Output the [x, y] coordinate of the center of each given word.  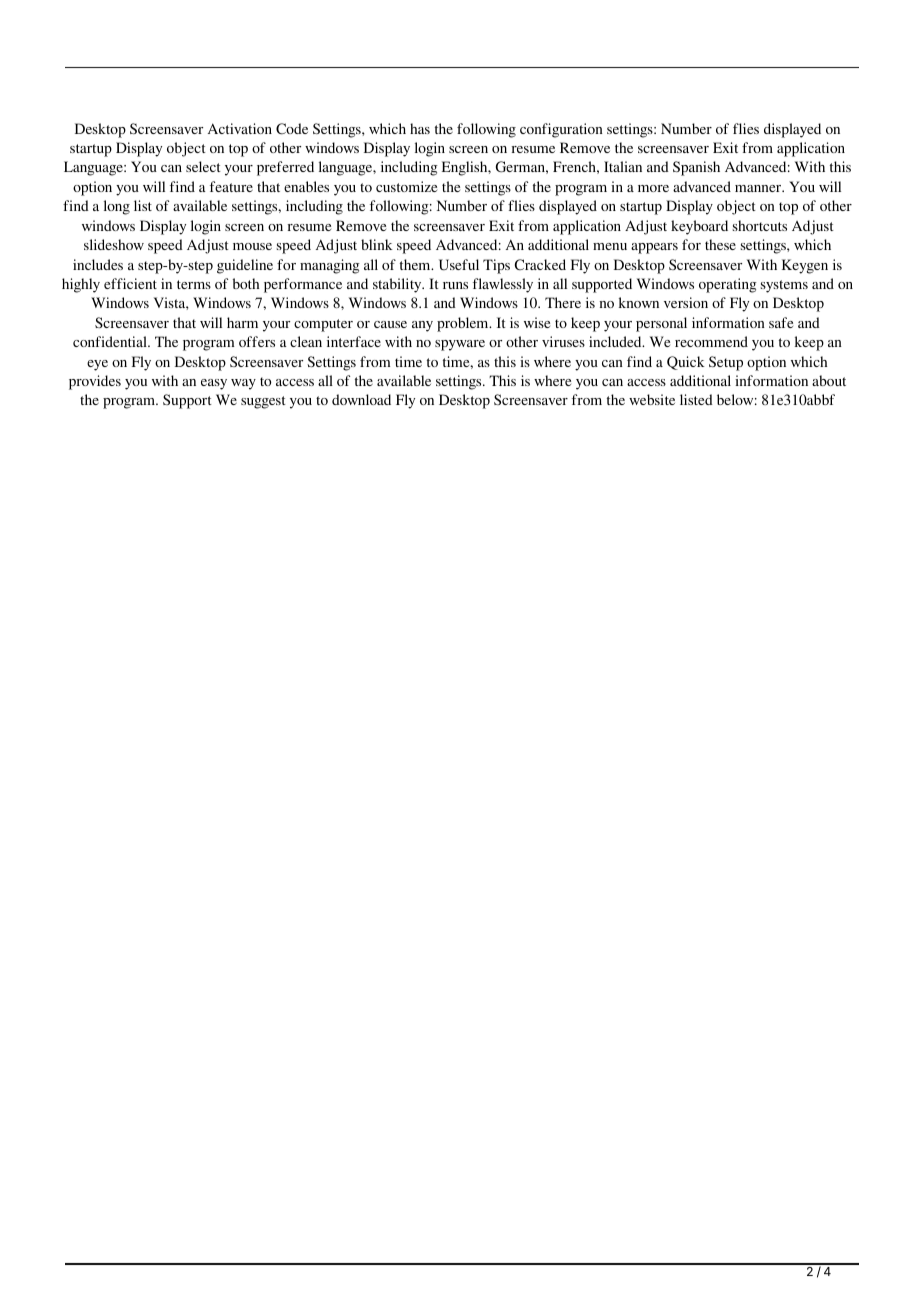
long [117, 207]
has [420, 128]
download [361, 399]
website [652, 399]
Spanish [696, 168]
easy [214, 384]
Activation [240, 128]
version [686, 302]
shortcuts [760, 225]
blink [377, 244]
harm [242, 322]
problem [464, 324]
